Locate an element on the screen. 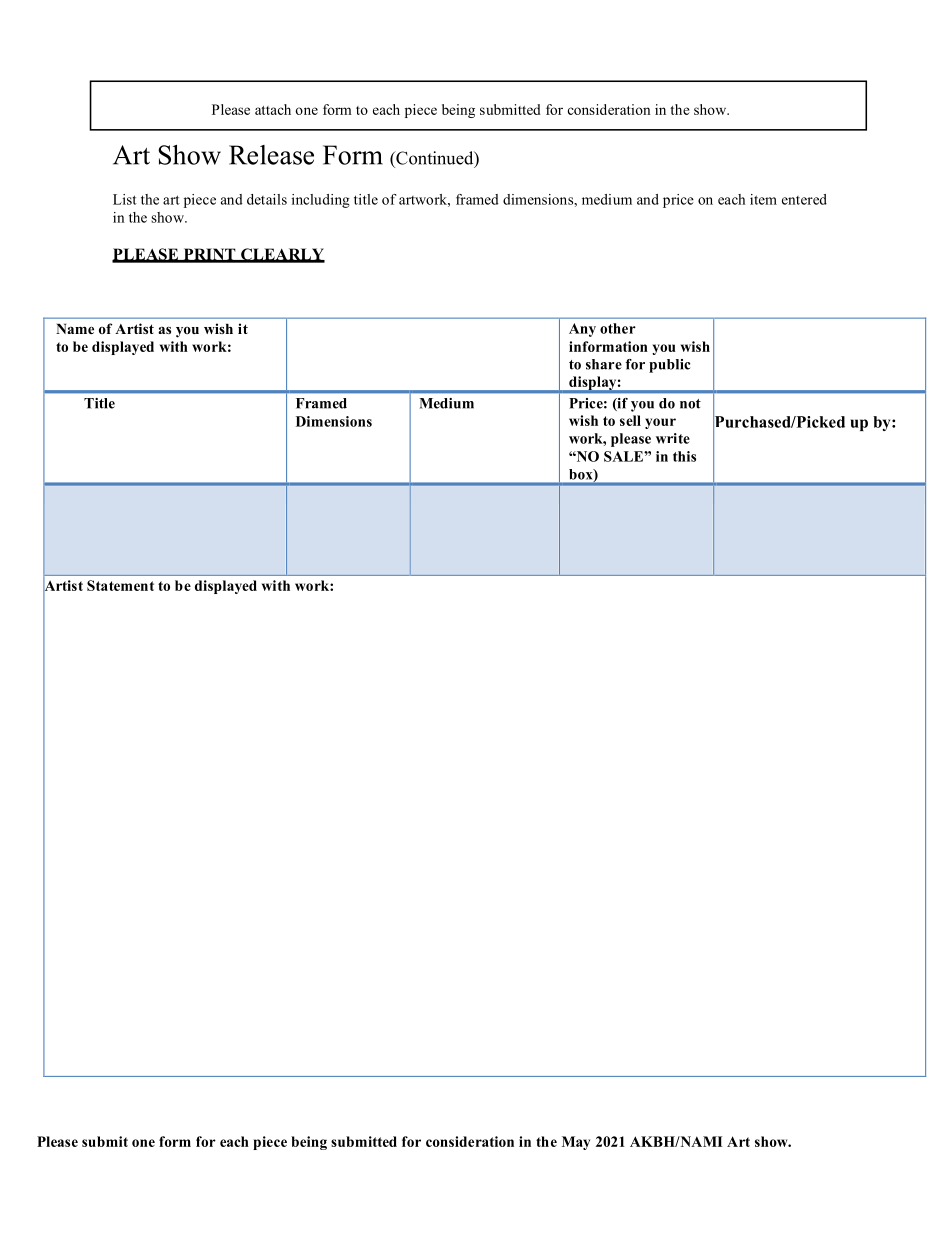  Any is located at coordinates (582, 330).
